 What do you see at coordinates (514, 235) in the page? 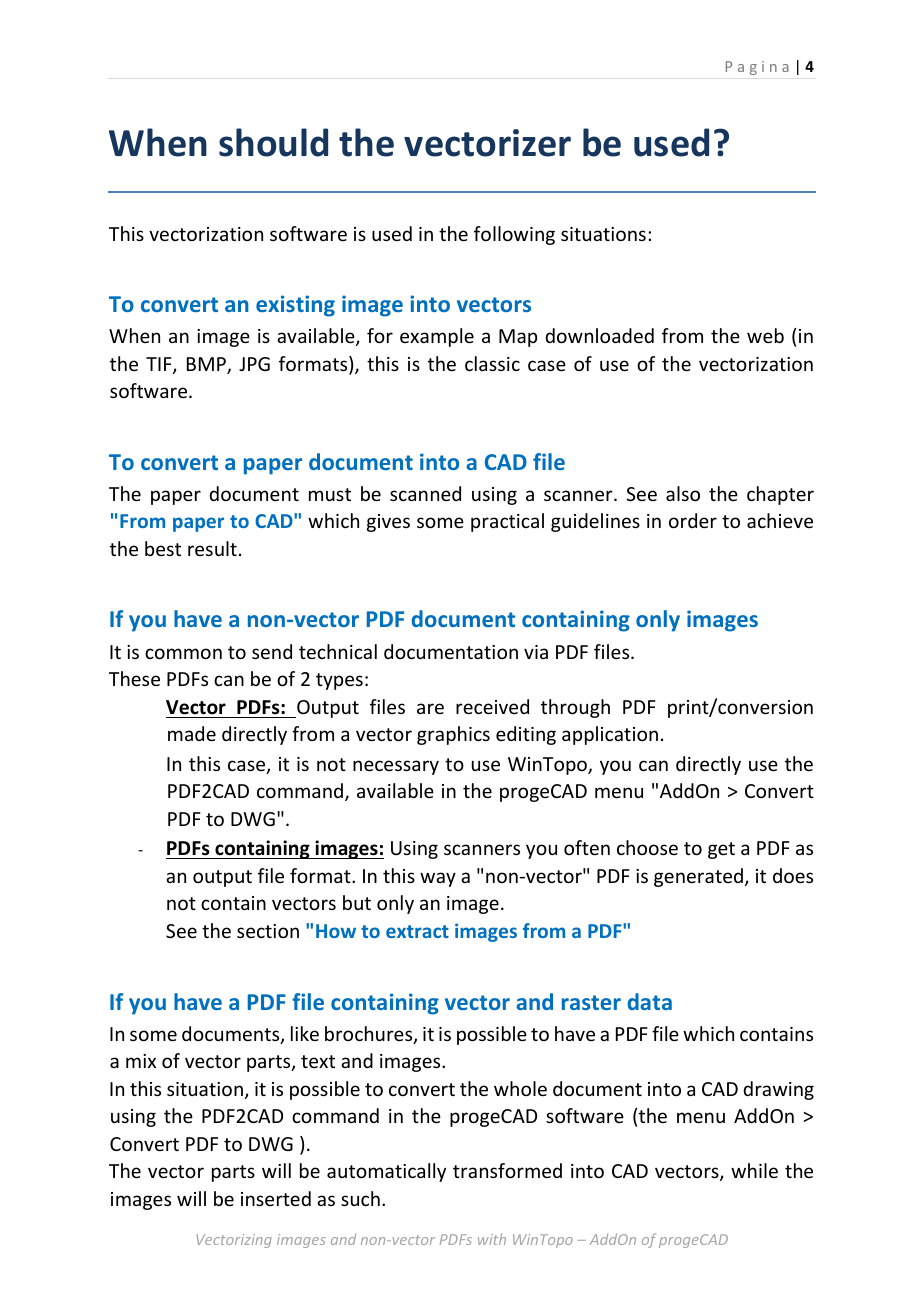
I see `following` at bounding box center [514, 235].
